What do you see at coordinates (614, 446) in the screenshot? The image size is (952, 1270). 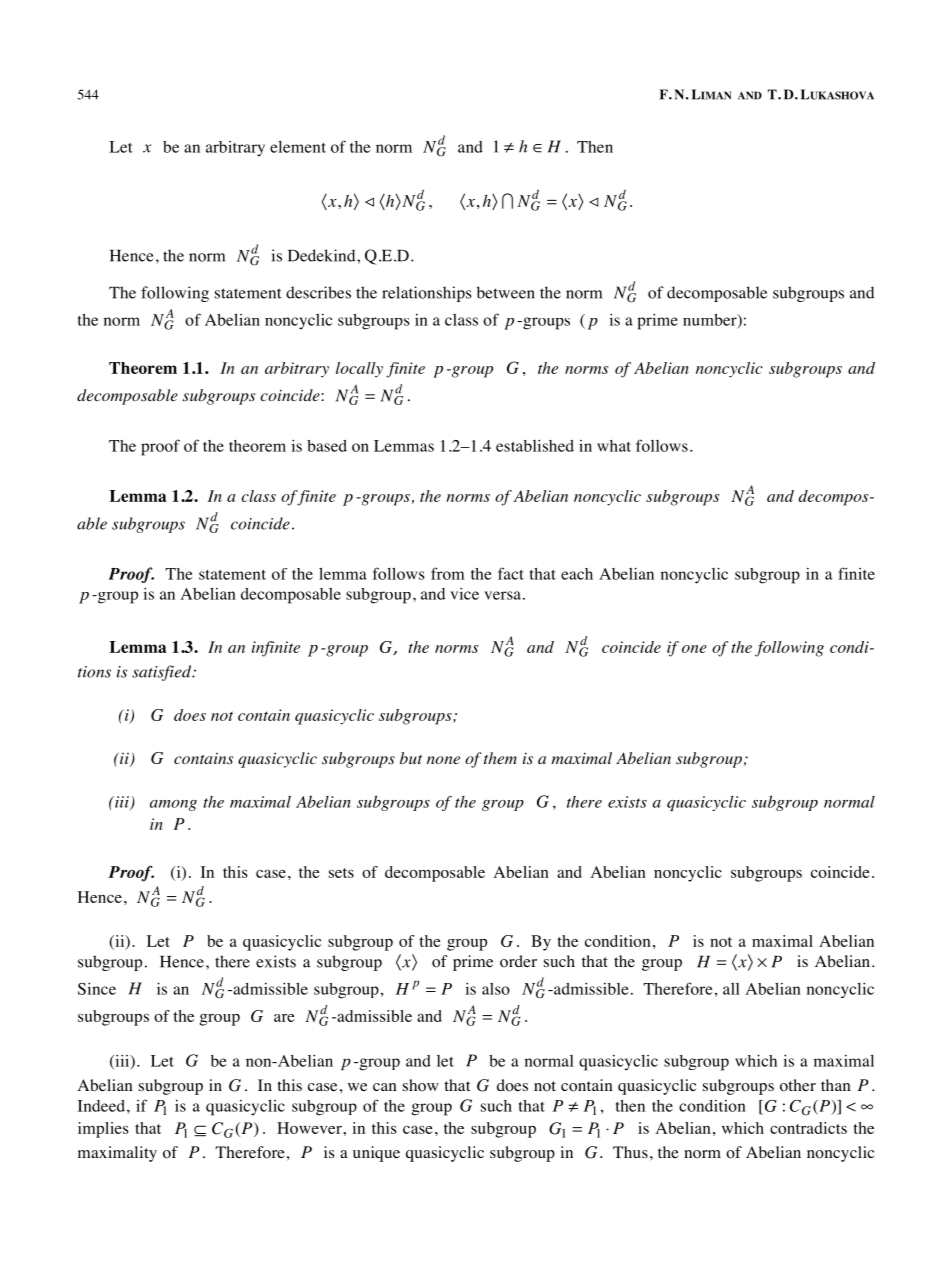 I see `what` at bounding box center [614, 446].
